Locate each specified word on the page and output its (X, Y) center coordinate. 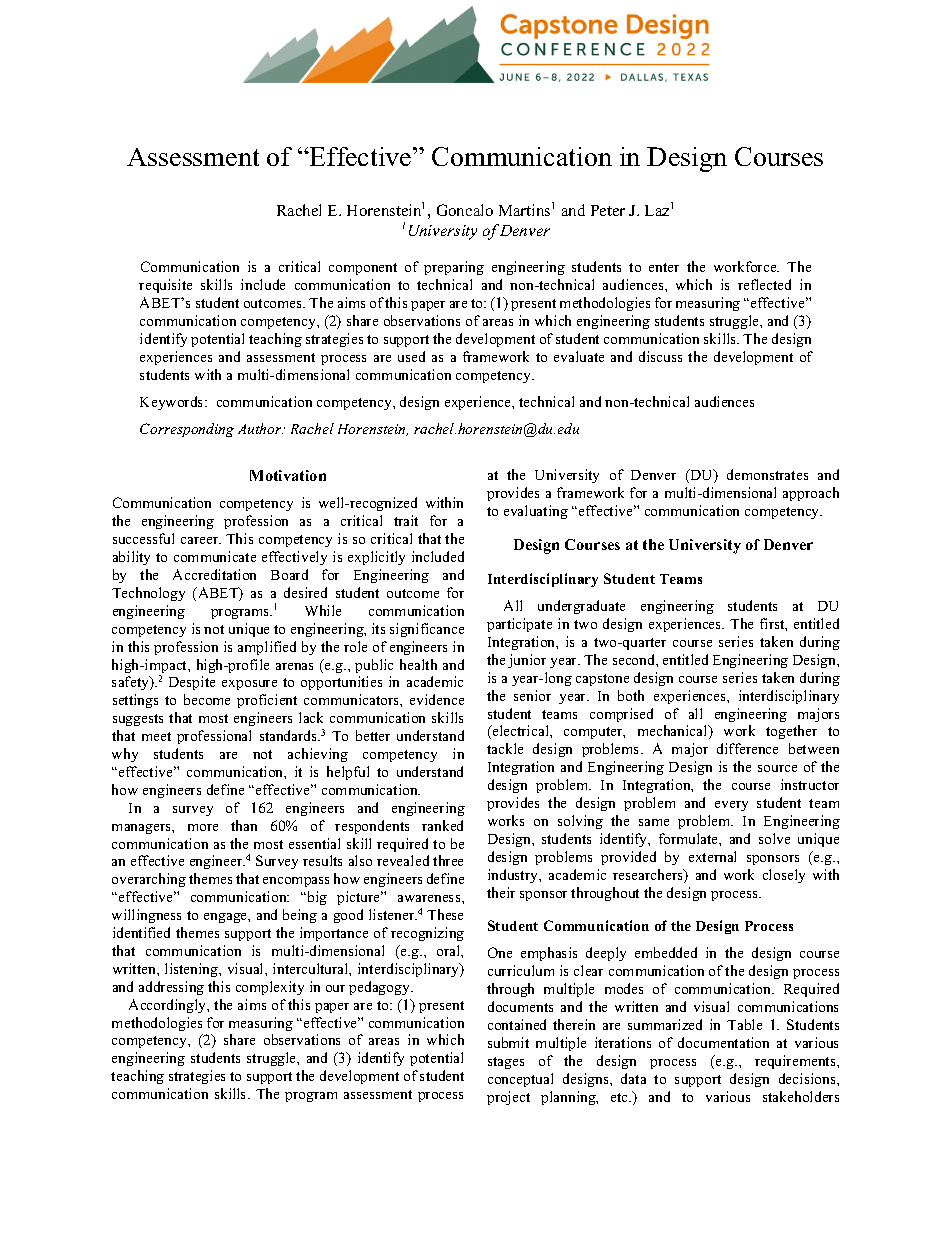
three (448, 860)
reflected (764, 284)
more (203, 827)
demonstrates (767, 474)
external (712, 856)
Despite (192, 683)
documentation (723, 1042)
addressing (171, 988)
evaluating (536, 512)
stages (506, 1063)
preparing (454, 268)
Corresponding (187, 430)
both (631, 695)
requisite (165, 286)
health (418, 664)
